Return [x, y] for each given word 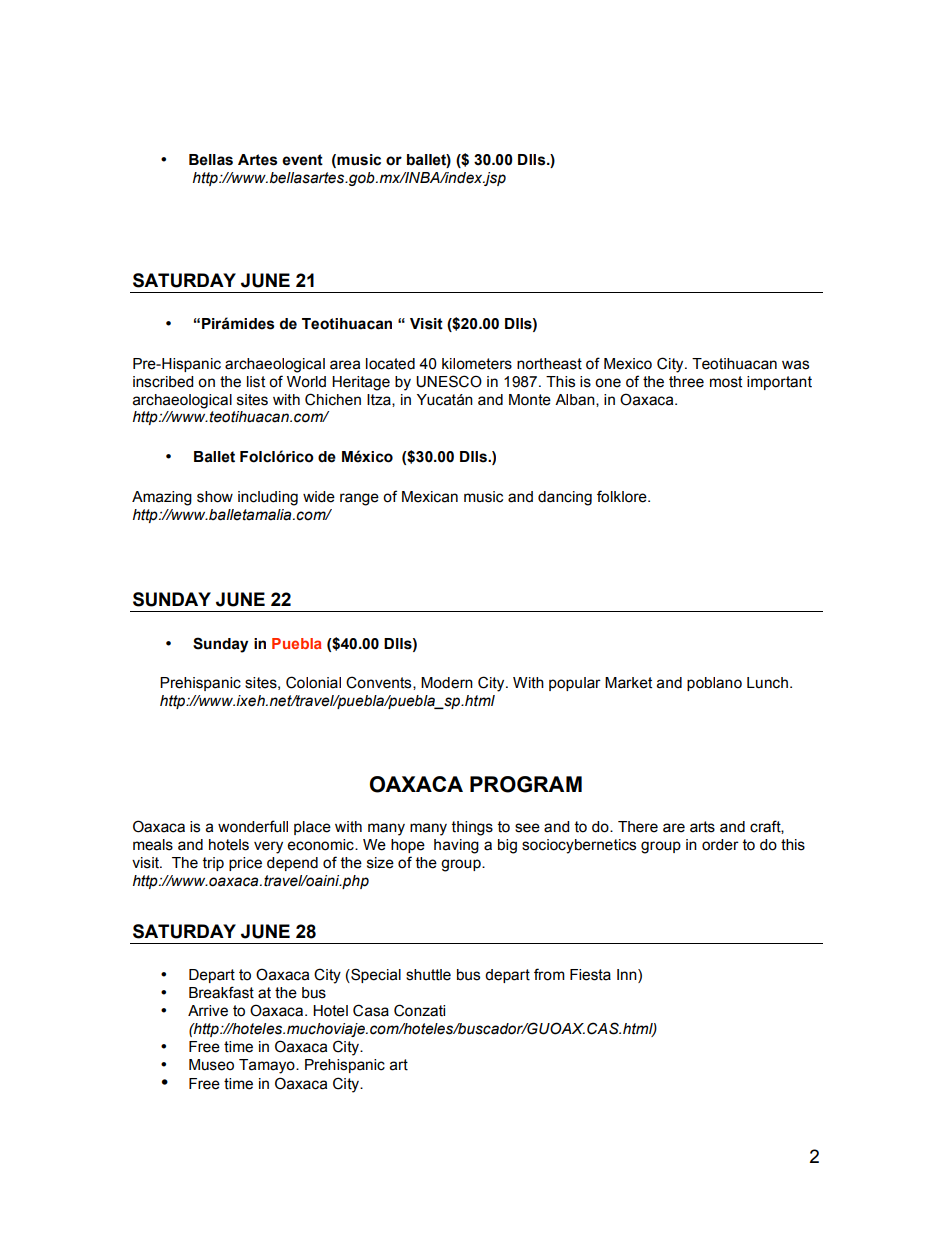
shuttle [428, 975]
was [795, 365]
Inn [628, 974]
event [302, 160]
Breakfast [221, 992]
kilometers [477, 364]
